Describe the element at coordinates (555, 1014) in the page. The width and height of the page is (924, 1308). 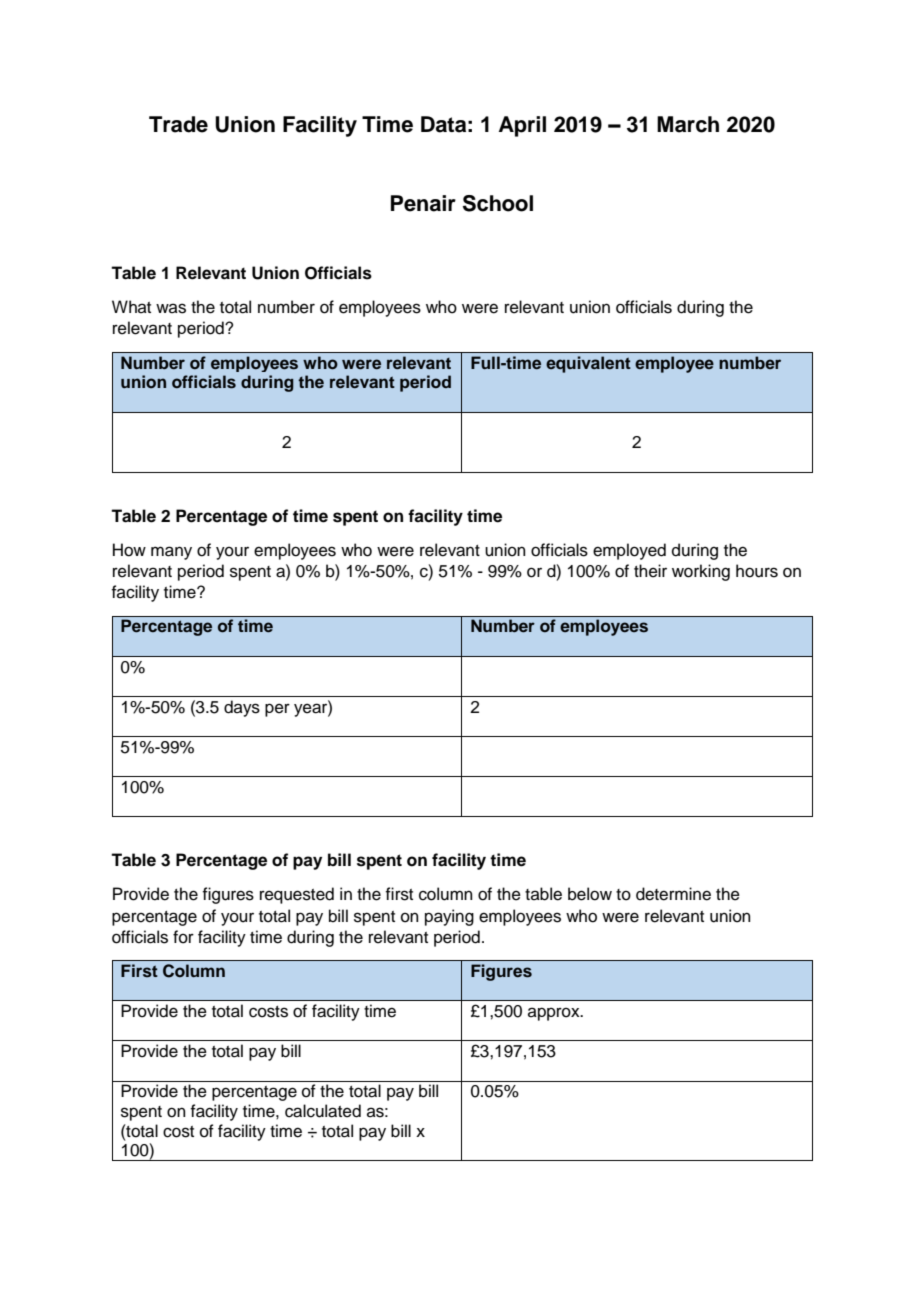
I see `approx` at that location.
